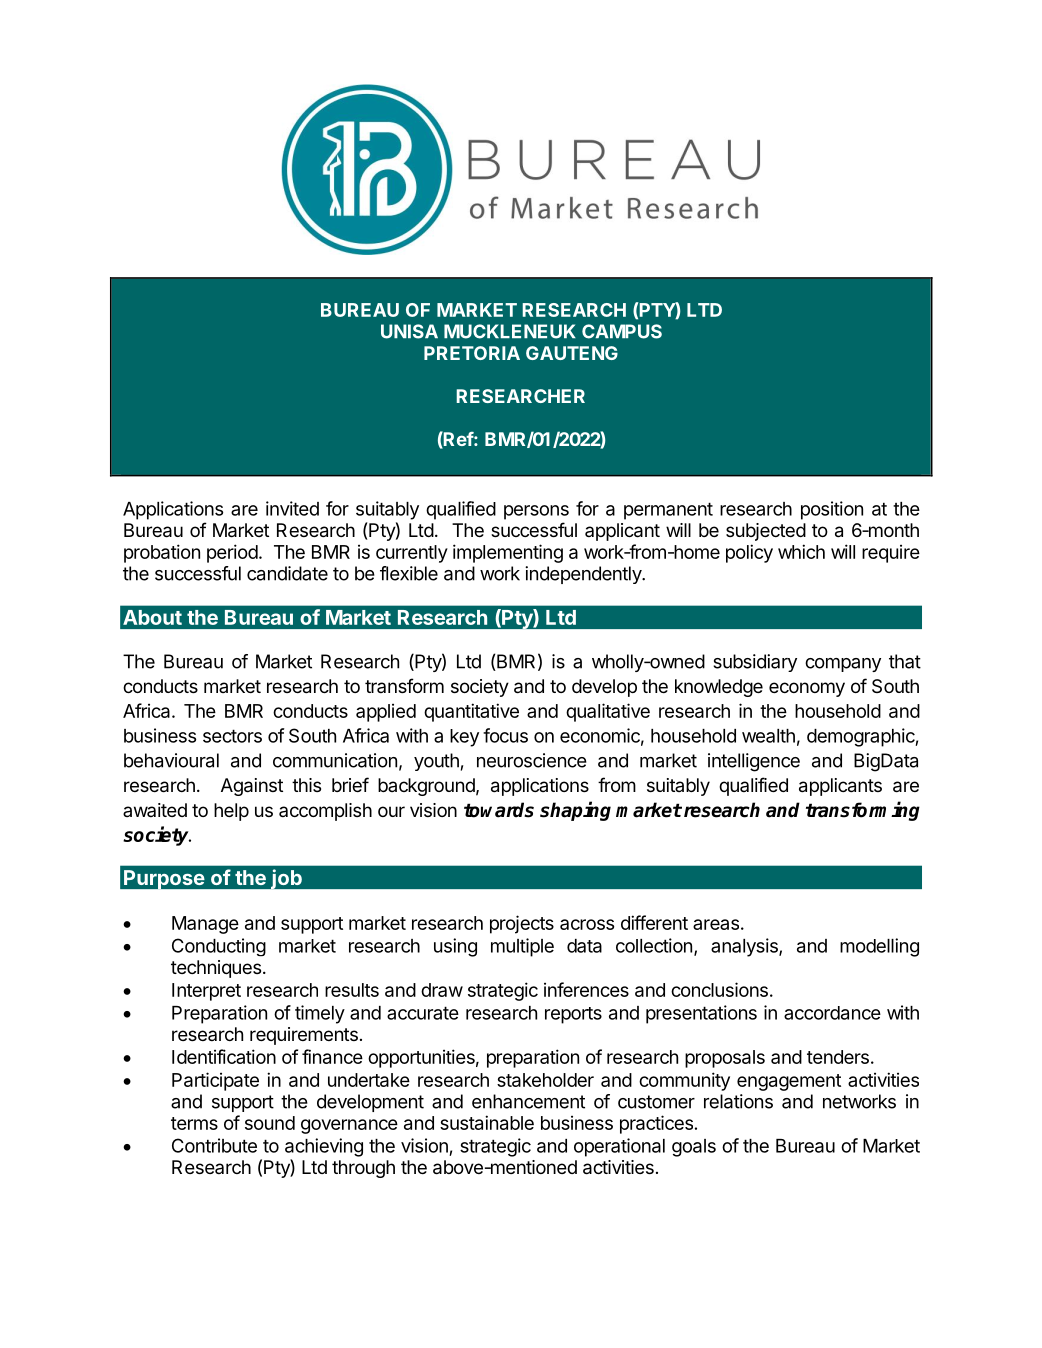 The image size is (1042, 1348). Describe the element at coordinates (232, 736) in the image. I see `sectors` at that location.
